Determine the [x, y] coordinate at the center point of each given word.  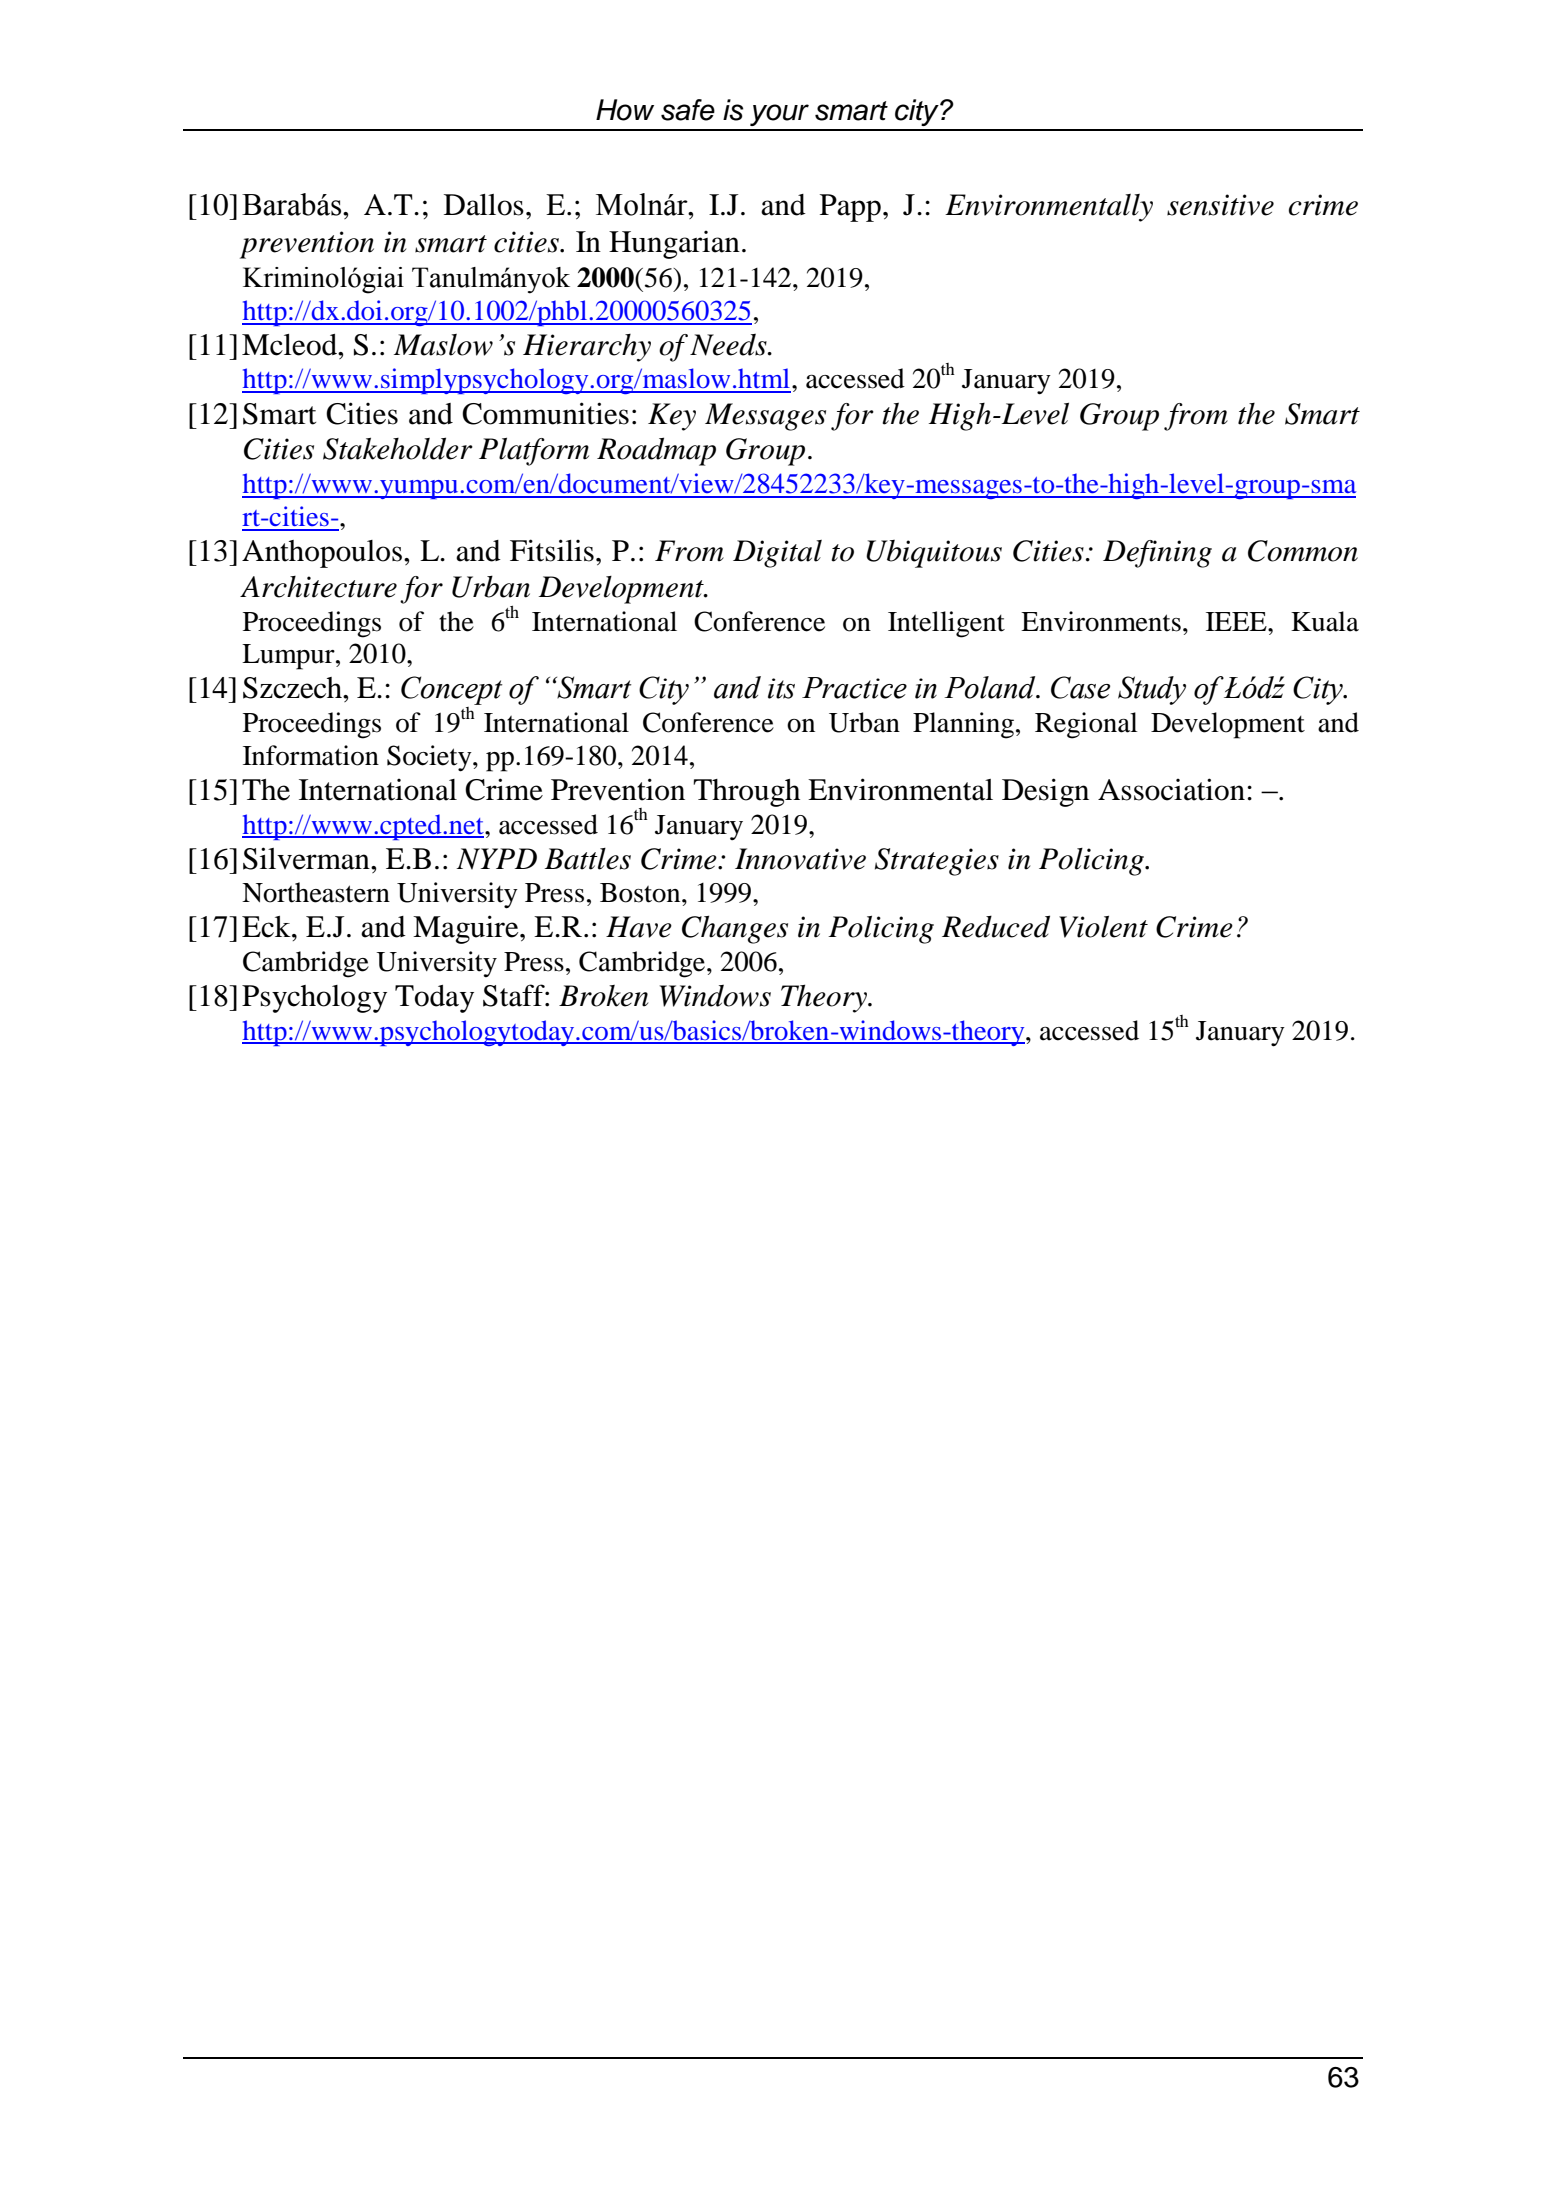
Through [746, 793]
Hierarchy [587, 348]
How [625, 110]
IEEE [1237, 621]
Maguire [467, 929]
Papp [850, 208]
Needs [729, 345]
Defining [1157, 554]
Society [430, 758]
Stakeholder [398, 448]
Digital [777, 554]
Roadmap [656, 451]
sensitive [1220, 205]
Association [1171, 789]
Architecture [318, 587]
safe [688, 110]
